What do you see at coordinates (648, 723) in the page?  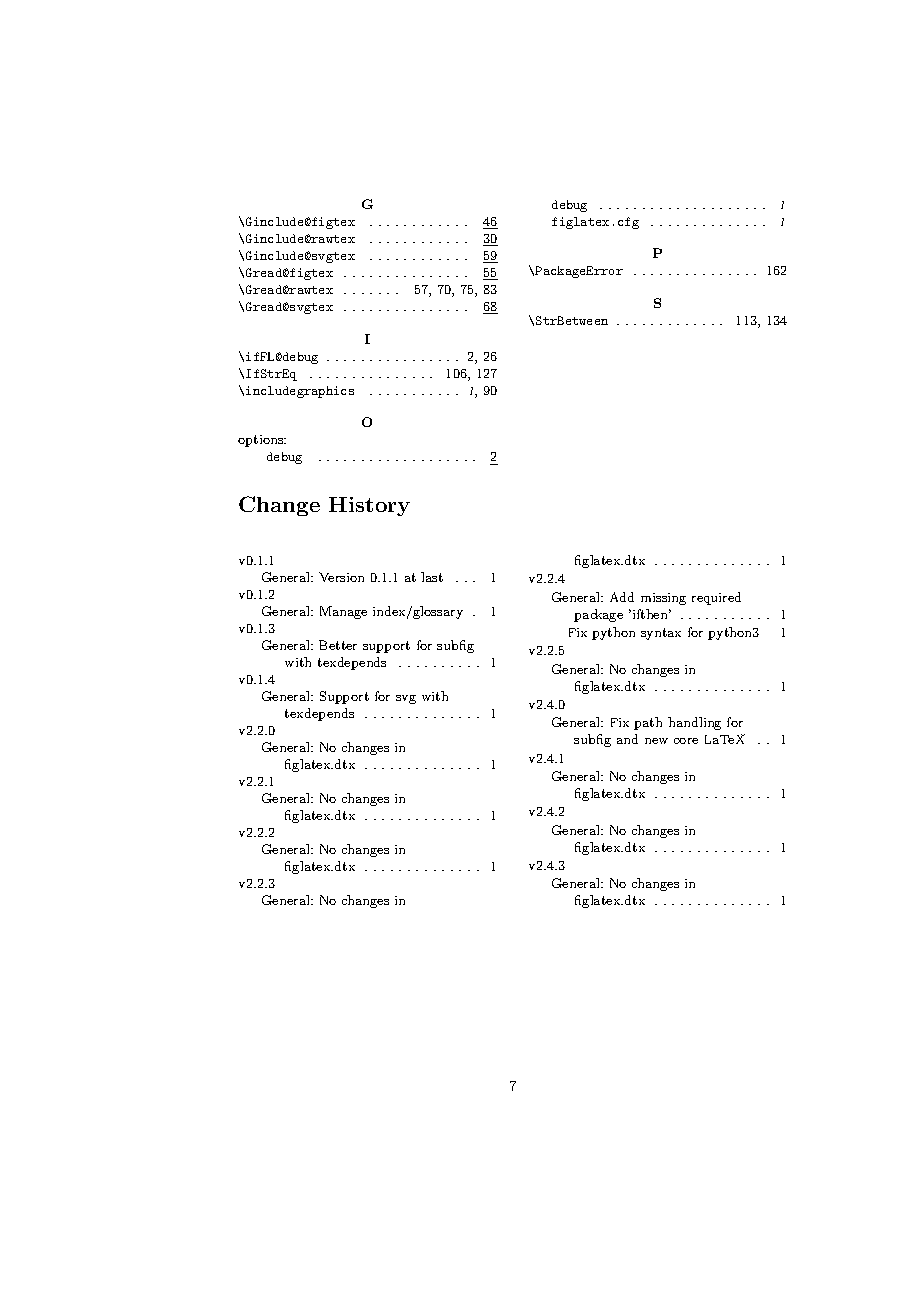 I see `path` at bounding box center [648, 723].
